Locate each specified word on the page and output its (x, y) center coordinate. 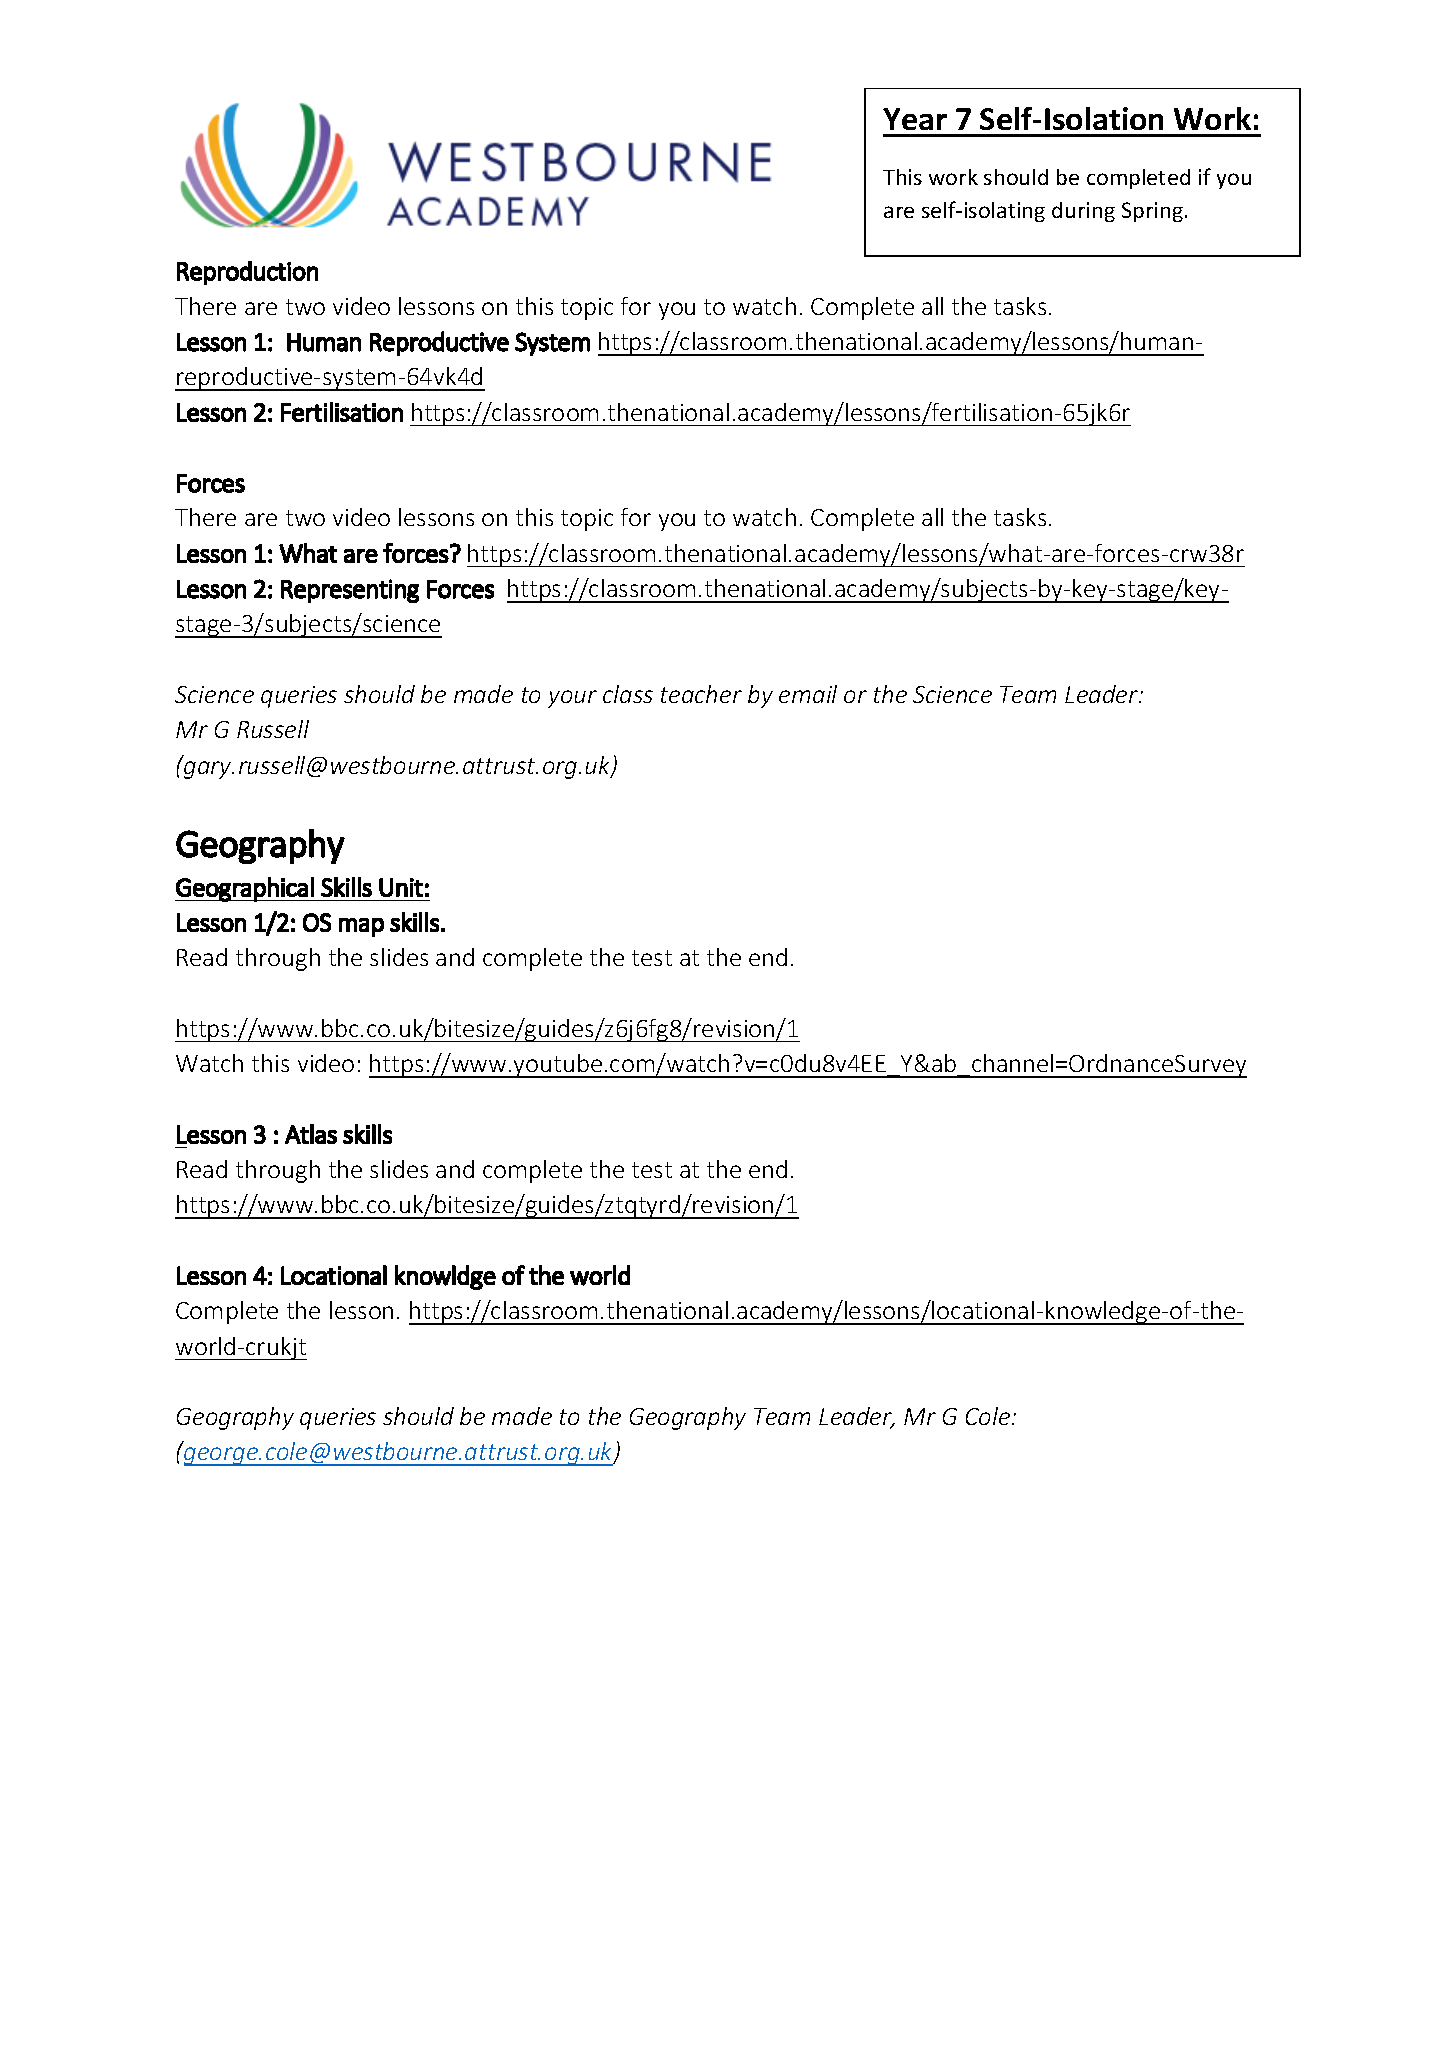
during (1083, 212)
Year (915, 119)
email (808, 694)
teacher (701, 694)
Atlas (311, 1134)
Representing (350, 591)
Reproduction (247, 273)
